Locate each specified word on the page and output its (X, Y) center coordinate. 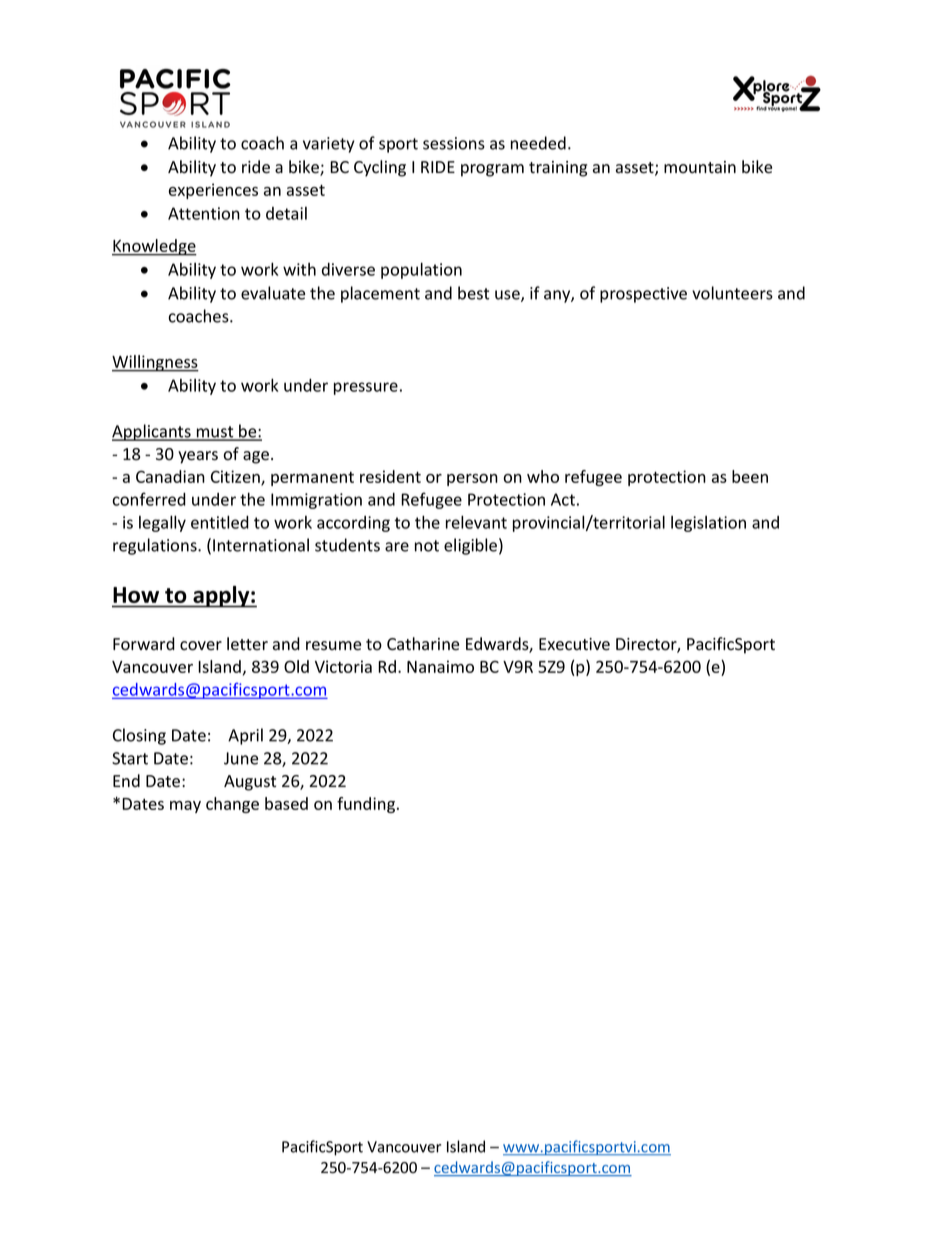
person (472, 480)
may (185, 807)
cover (201, 646)
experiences (213, 191)
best (473, 293)
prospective (643, 295)
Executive (574, 644)
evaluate (273, 293)
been (750, 476)
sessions (454, 143)
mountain (700, 167)
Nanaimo (440, 666)
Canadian (170, 476)
